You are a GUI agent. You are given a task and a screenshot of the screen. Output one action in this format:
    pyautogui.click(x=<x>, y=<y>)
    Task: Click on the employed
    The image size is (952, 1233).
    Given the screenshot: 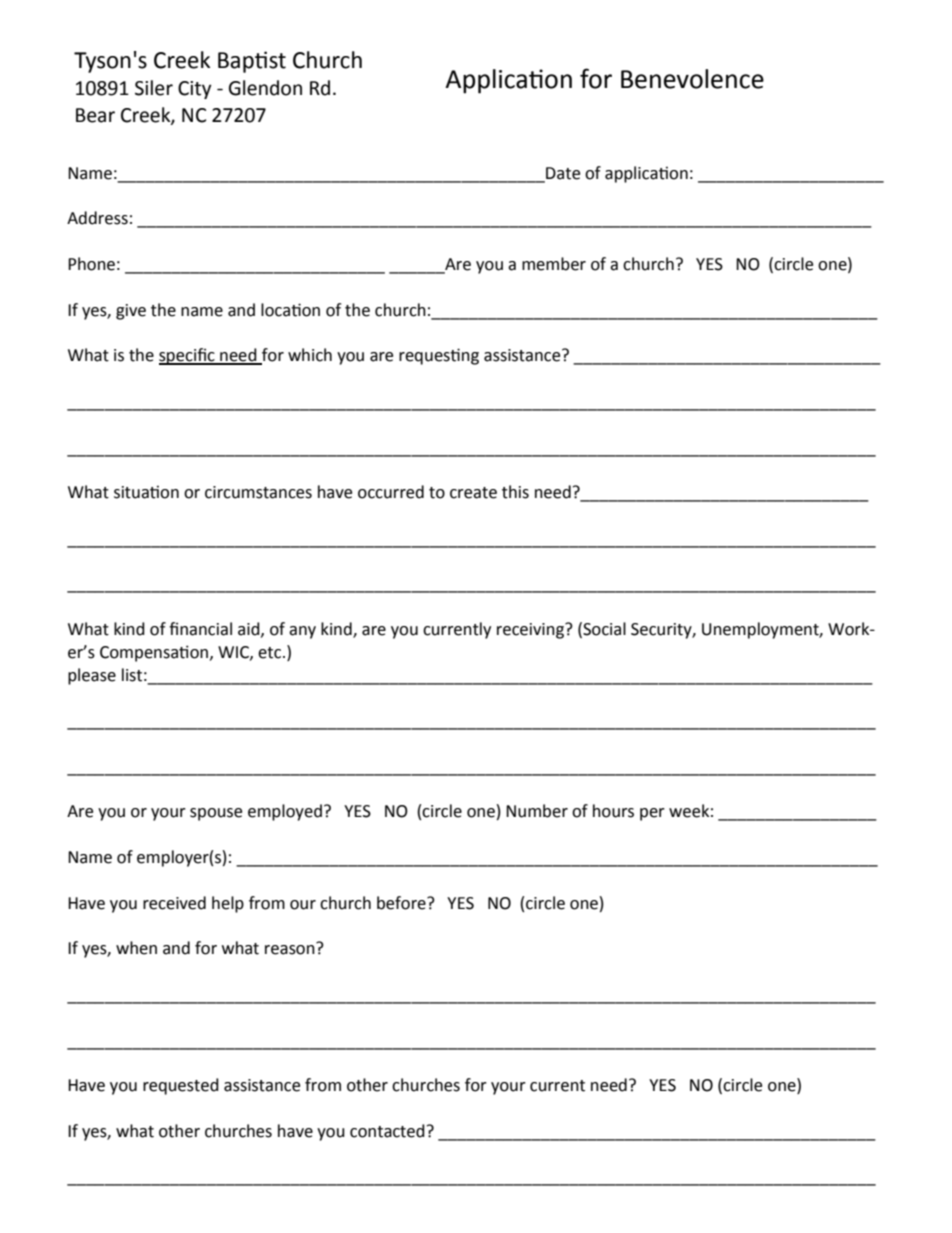 What is the action you would take?
    pyautogui.click(x=285, y=812)
